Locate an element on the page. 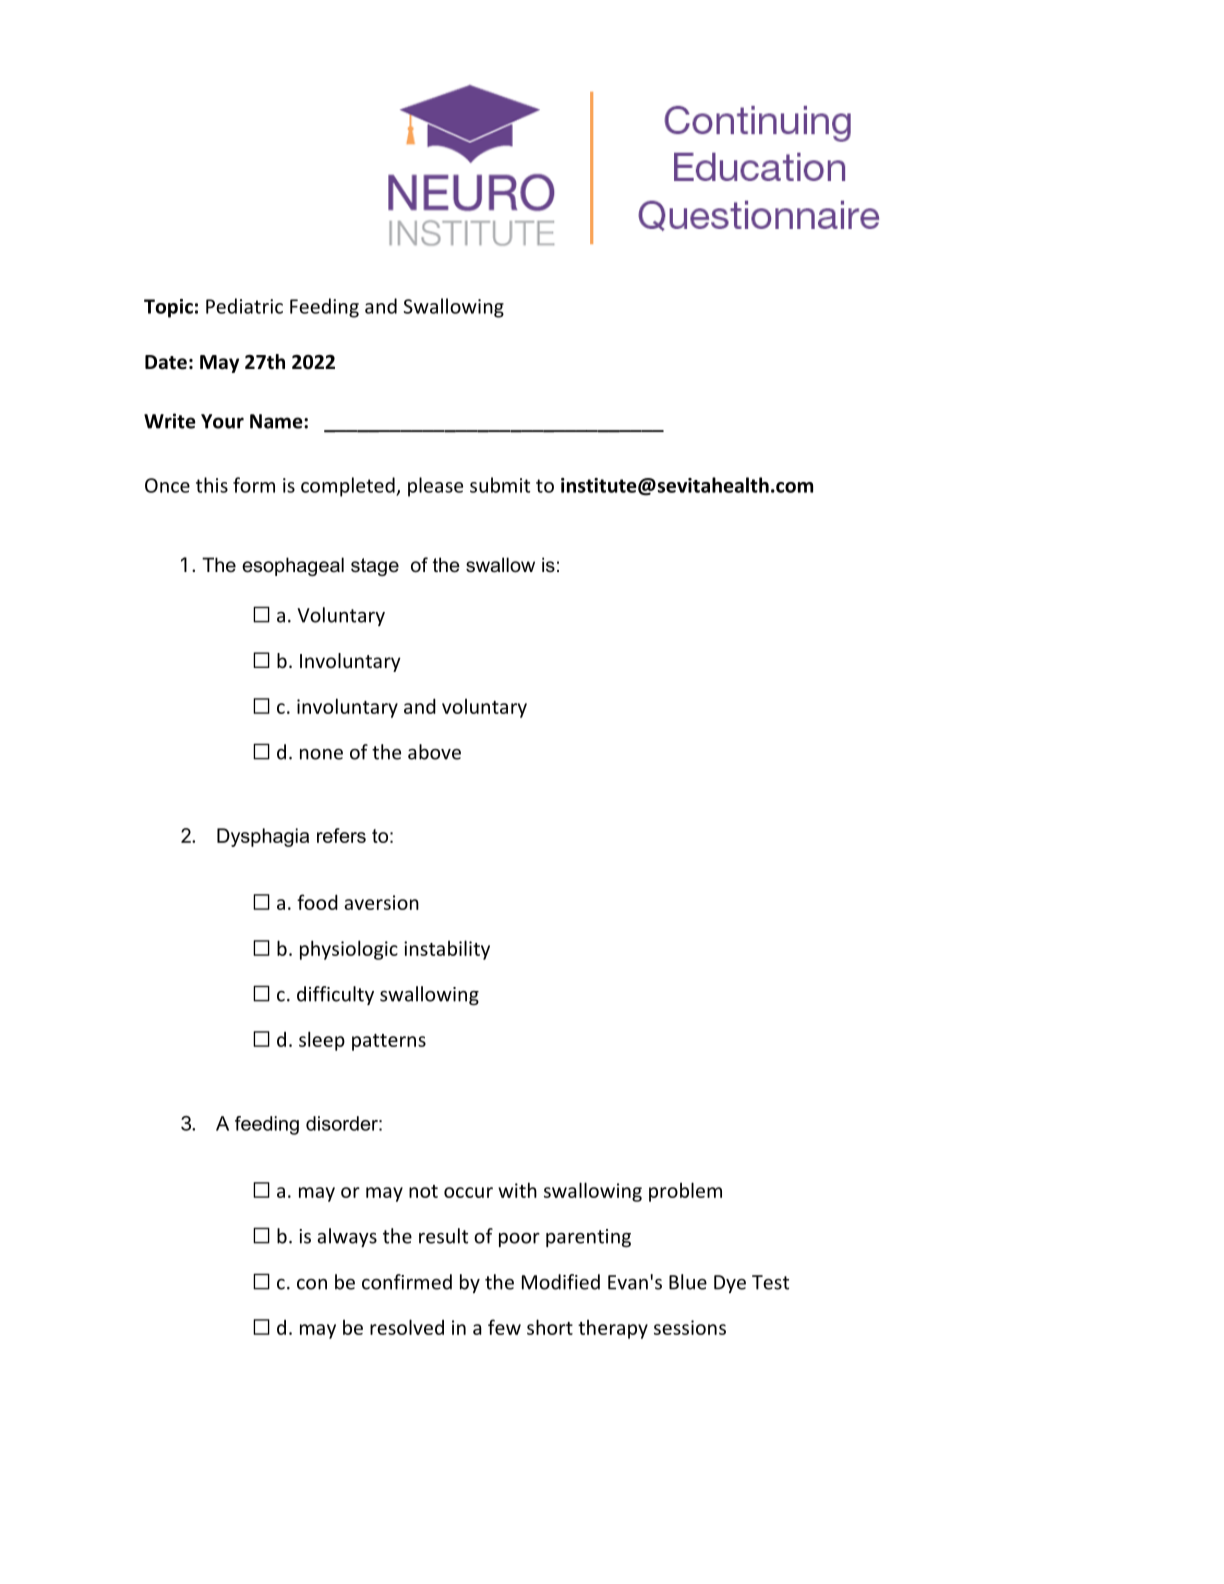  always is located at coordinates (347, 1237).
